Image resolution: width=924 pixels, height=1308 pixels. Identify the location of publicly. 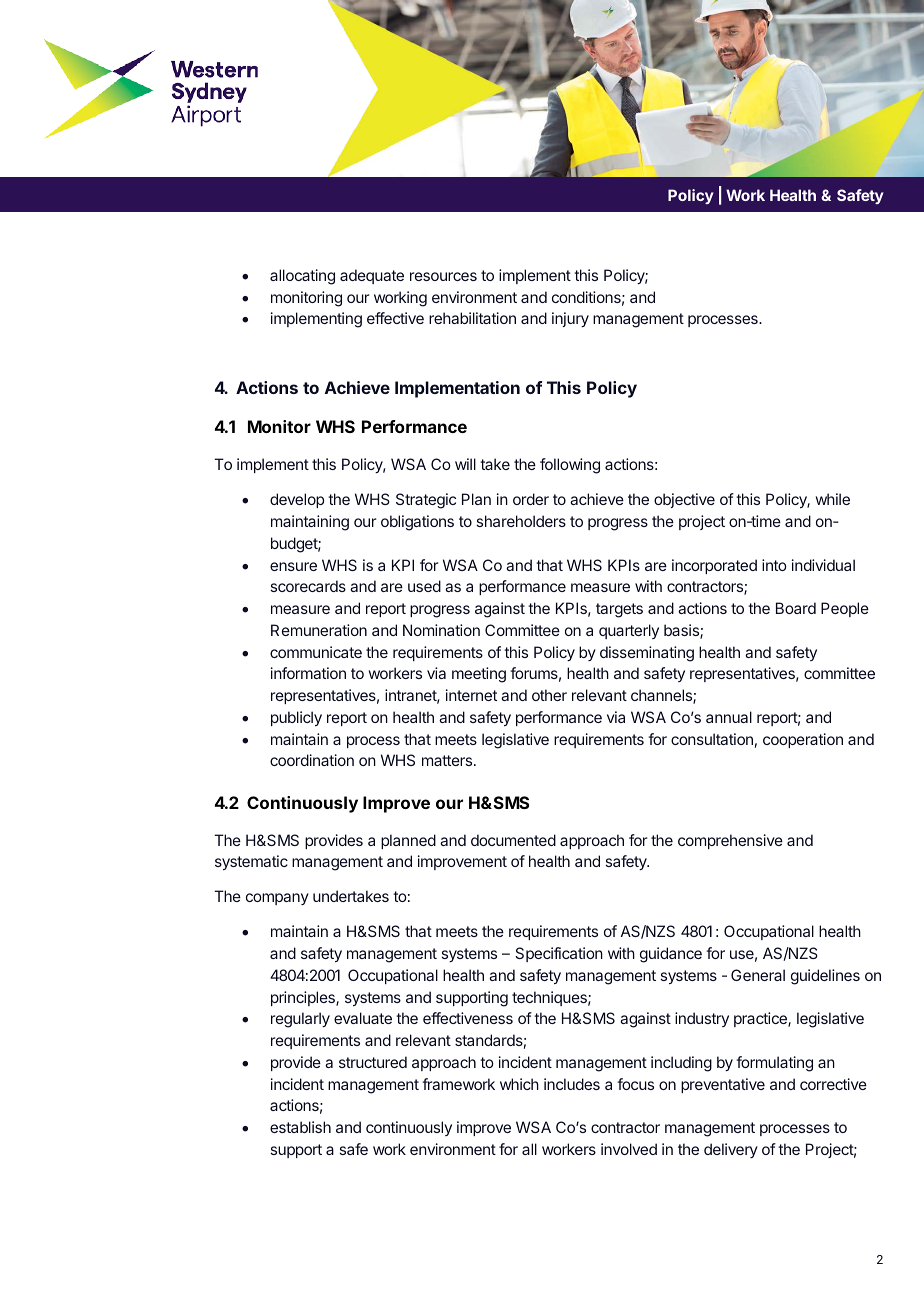
(296, 718).
